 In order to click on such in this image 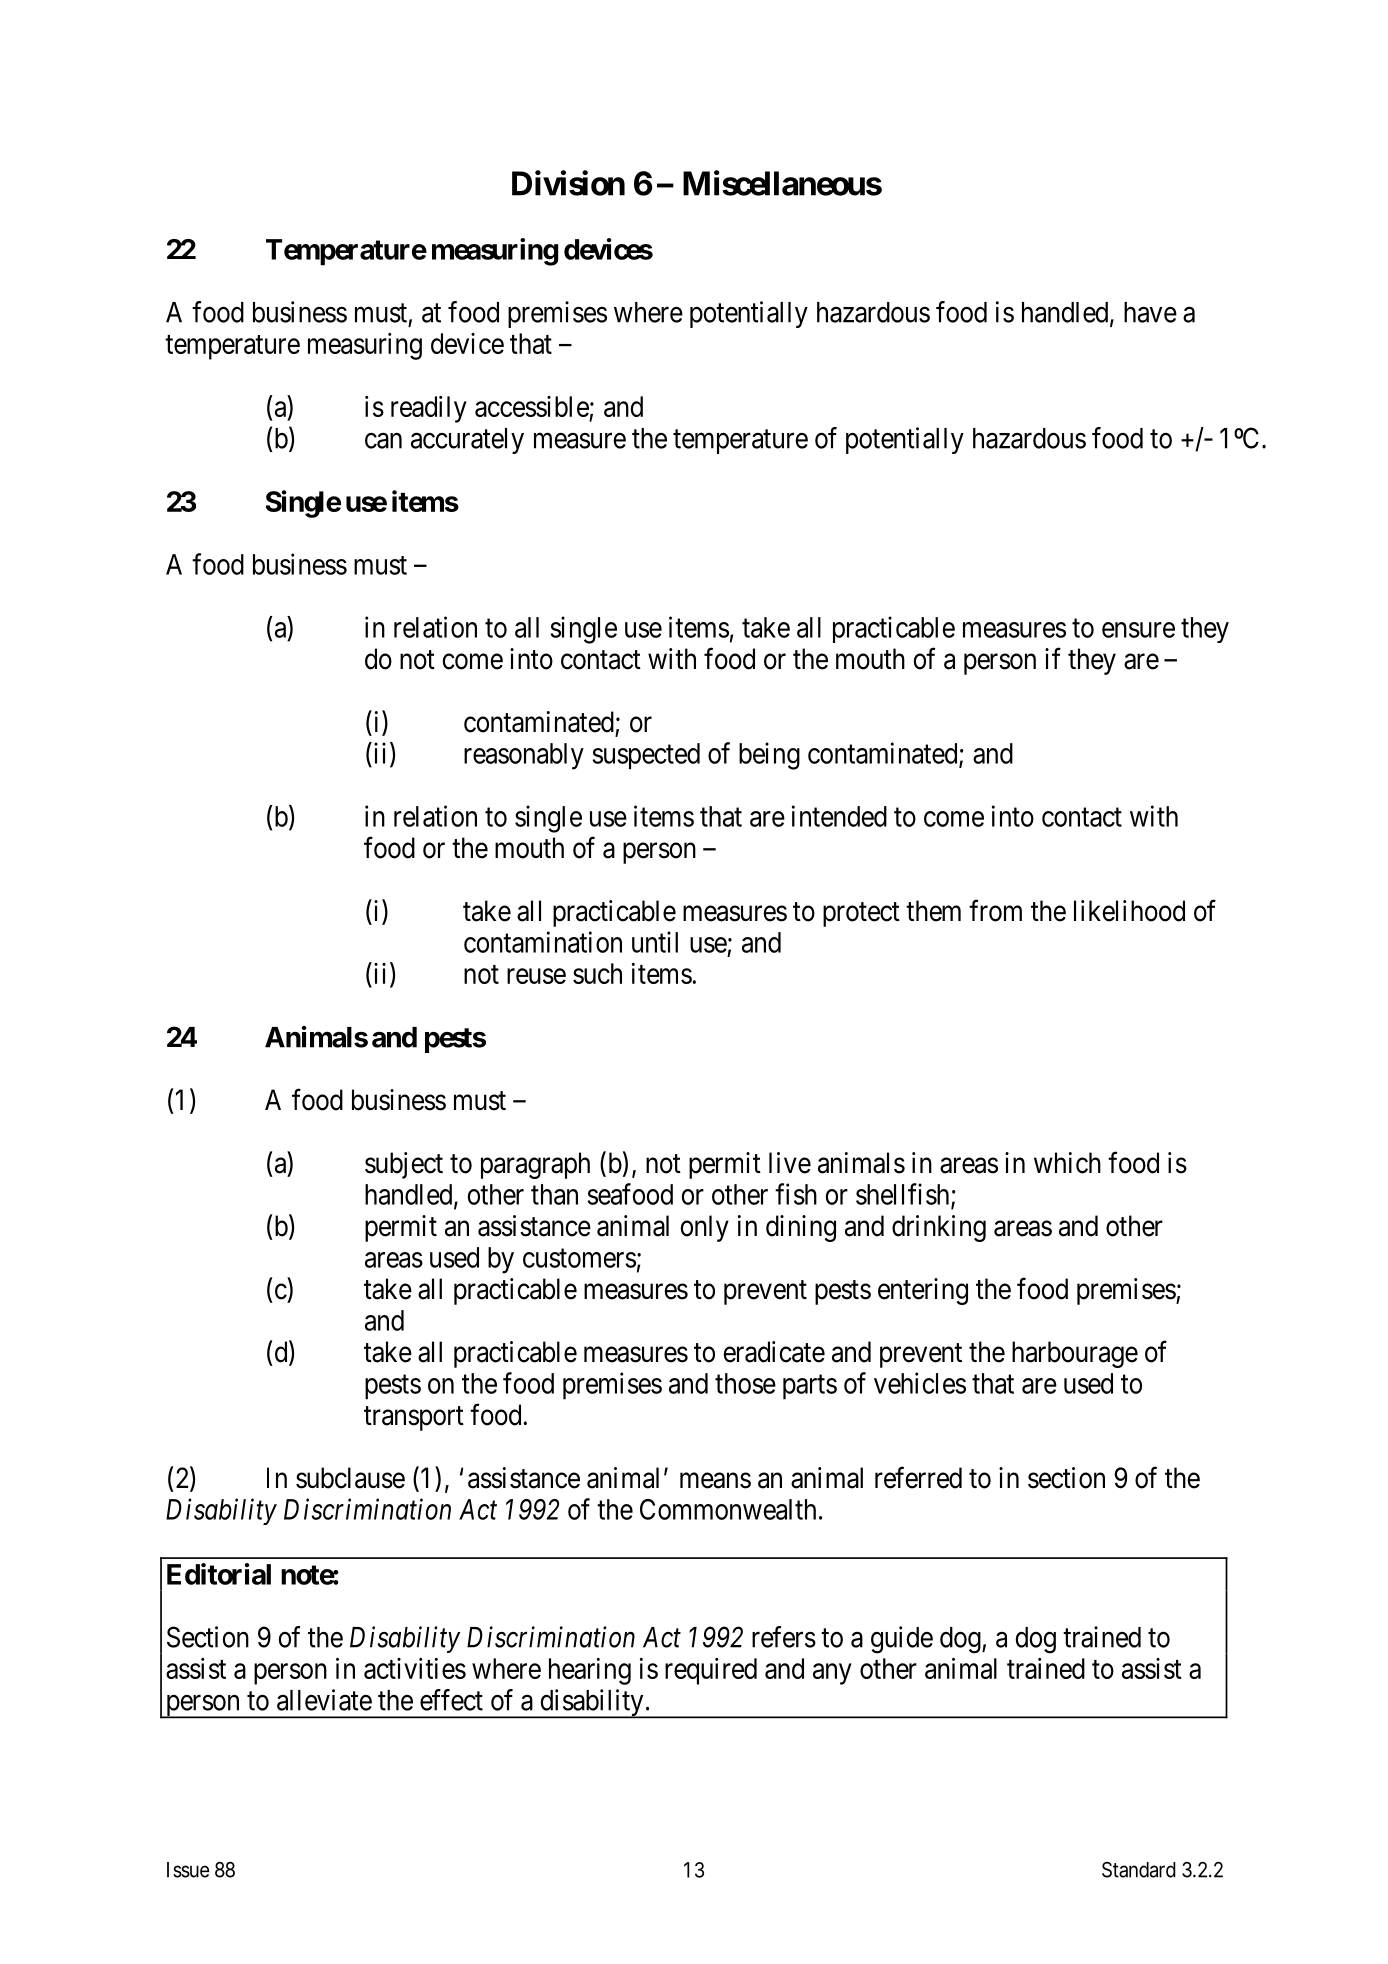, I will do `click(597, 973)`.
